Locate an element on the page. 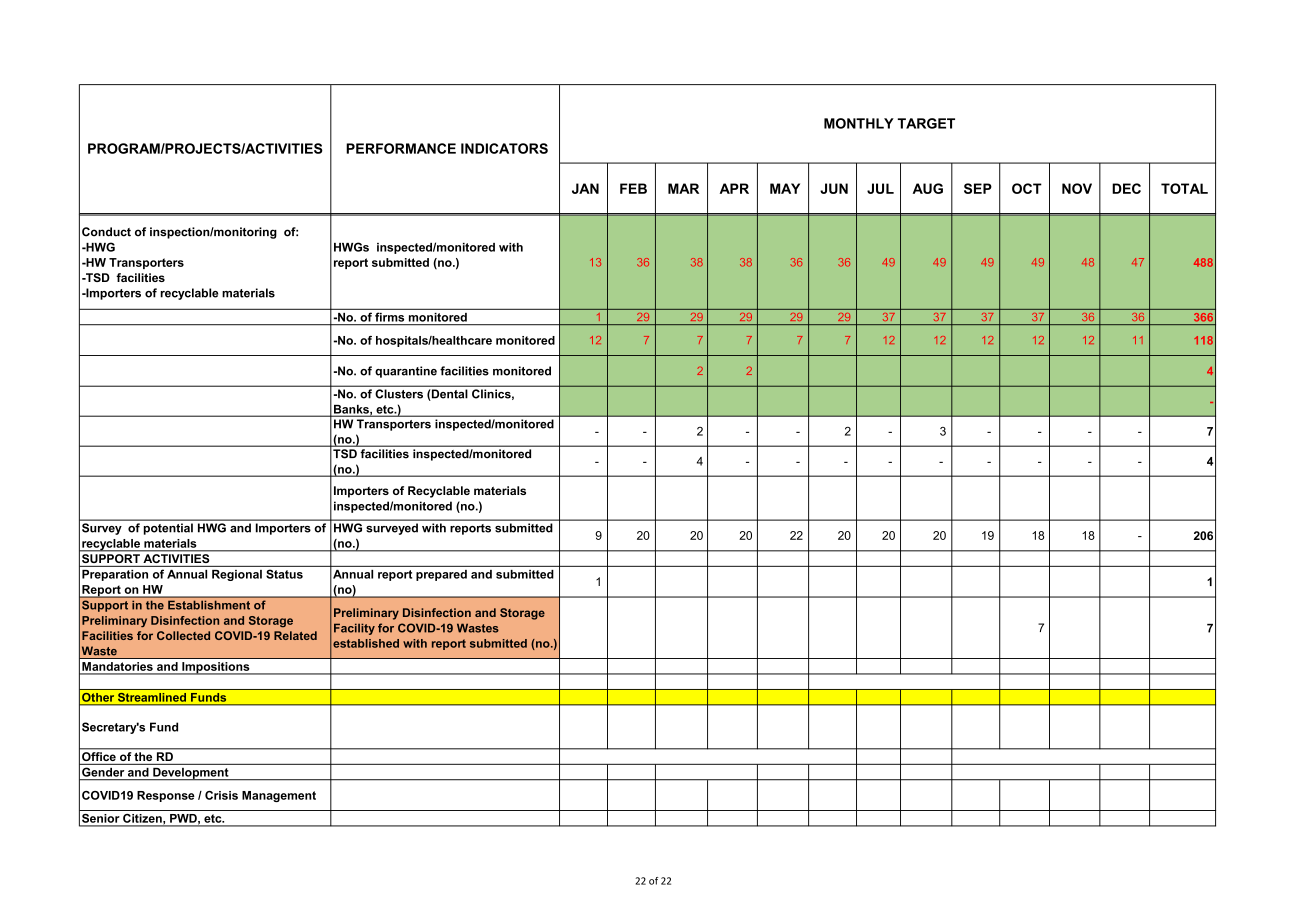 The image size is (1308, 924). PERFORMANCE is located at coordinates (401, 148).
